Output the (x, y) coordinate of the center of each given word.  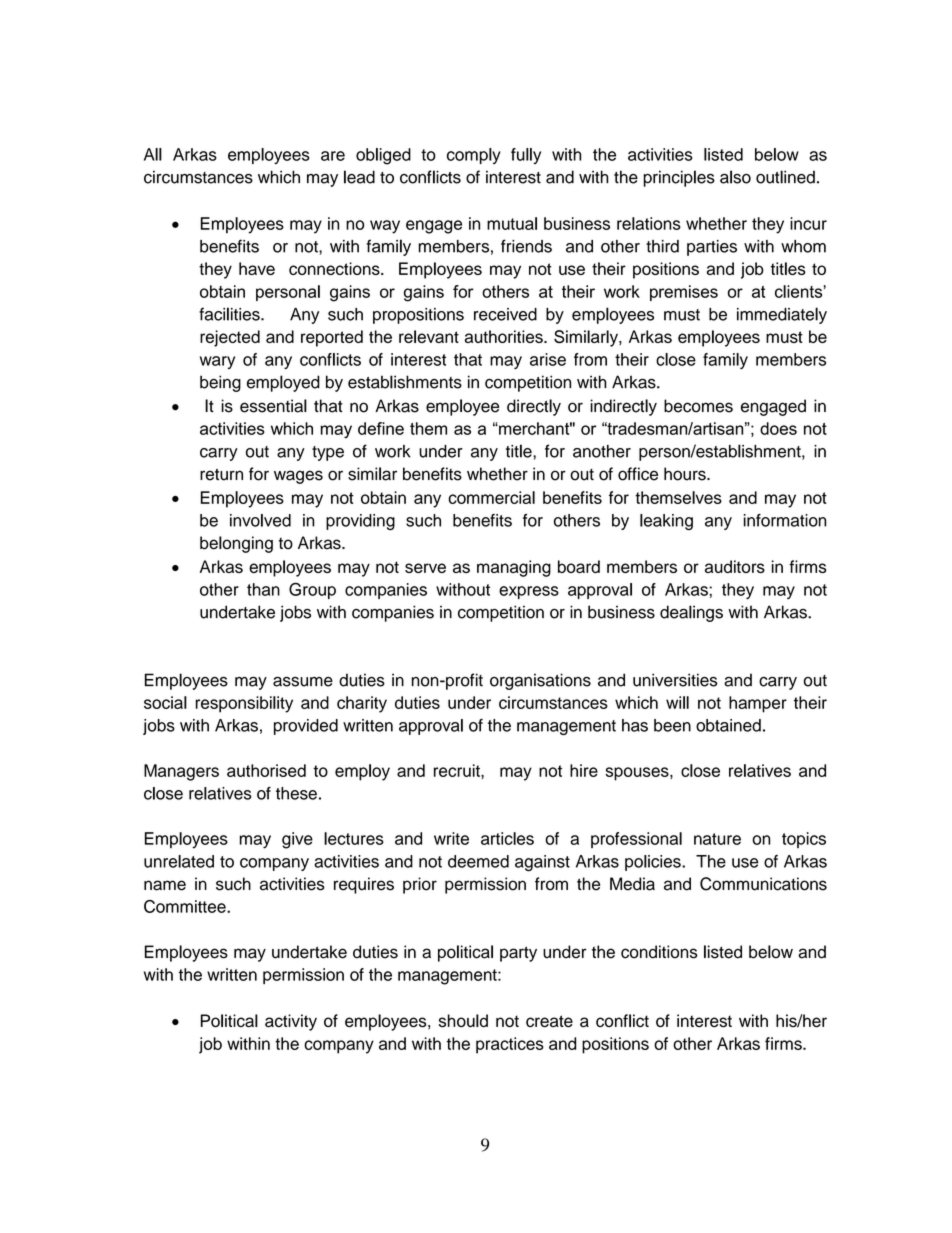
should (463, 1021)
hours (686, 474)
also (735, 177)
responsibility (244, 704)
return (221, 475)
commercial (491, 497)
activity (291, 1022)
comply (474, 156)
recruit (458, 770)
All (153, 154)
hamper (758, 704)
